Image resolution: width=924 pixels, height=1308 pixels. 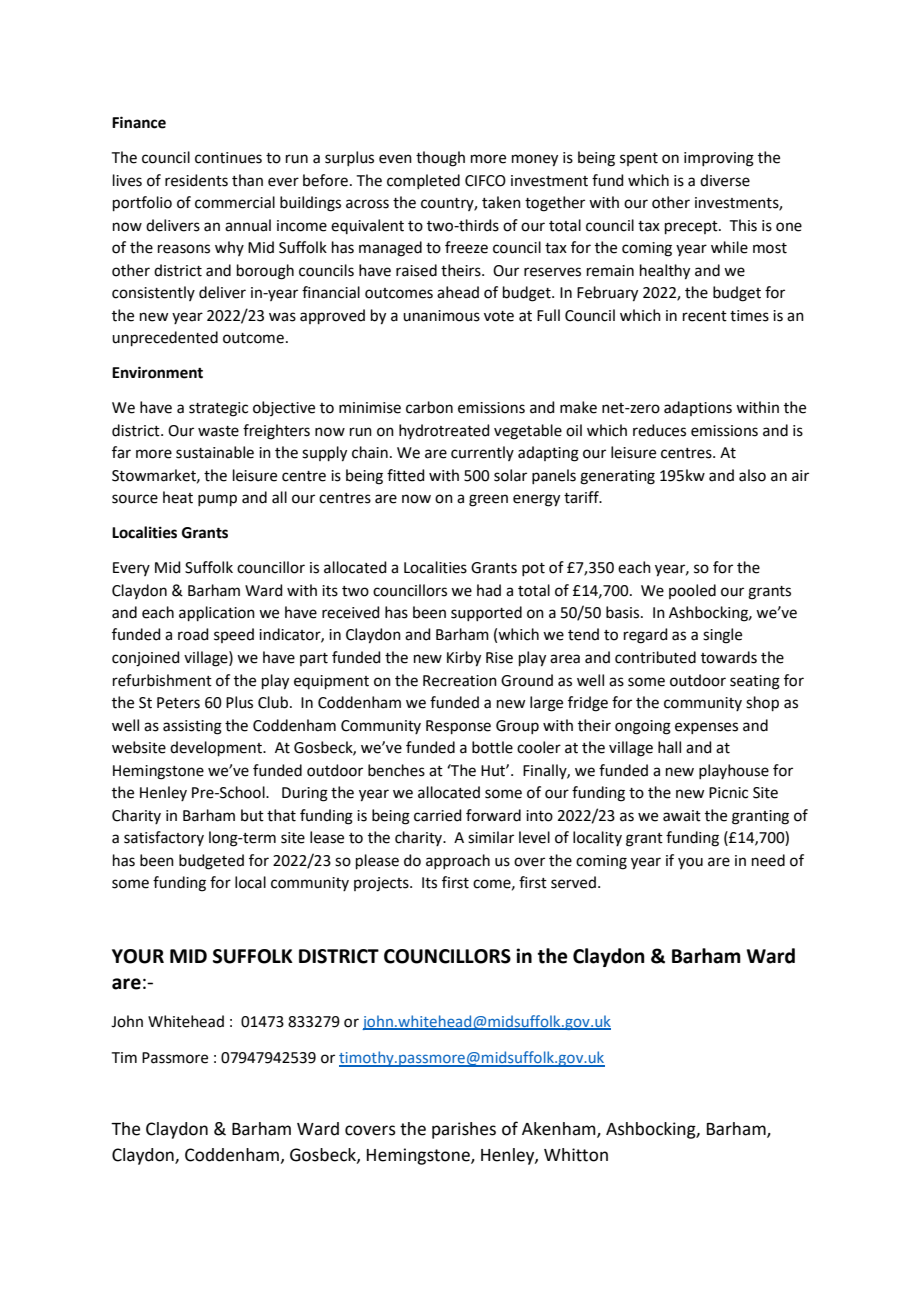 I want to click on parishes, so click(x=464, y=1130).
